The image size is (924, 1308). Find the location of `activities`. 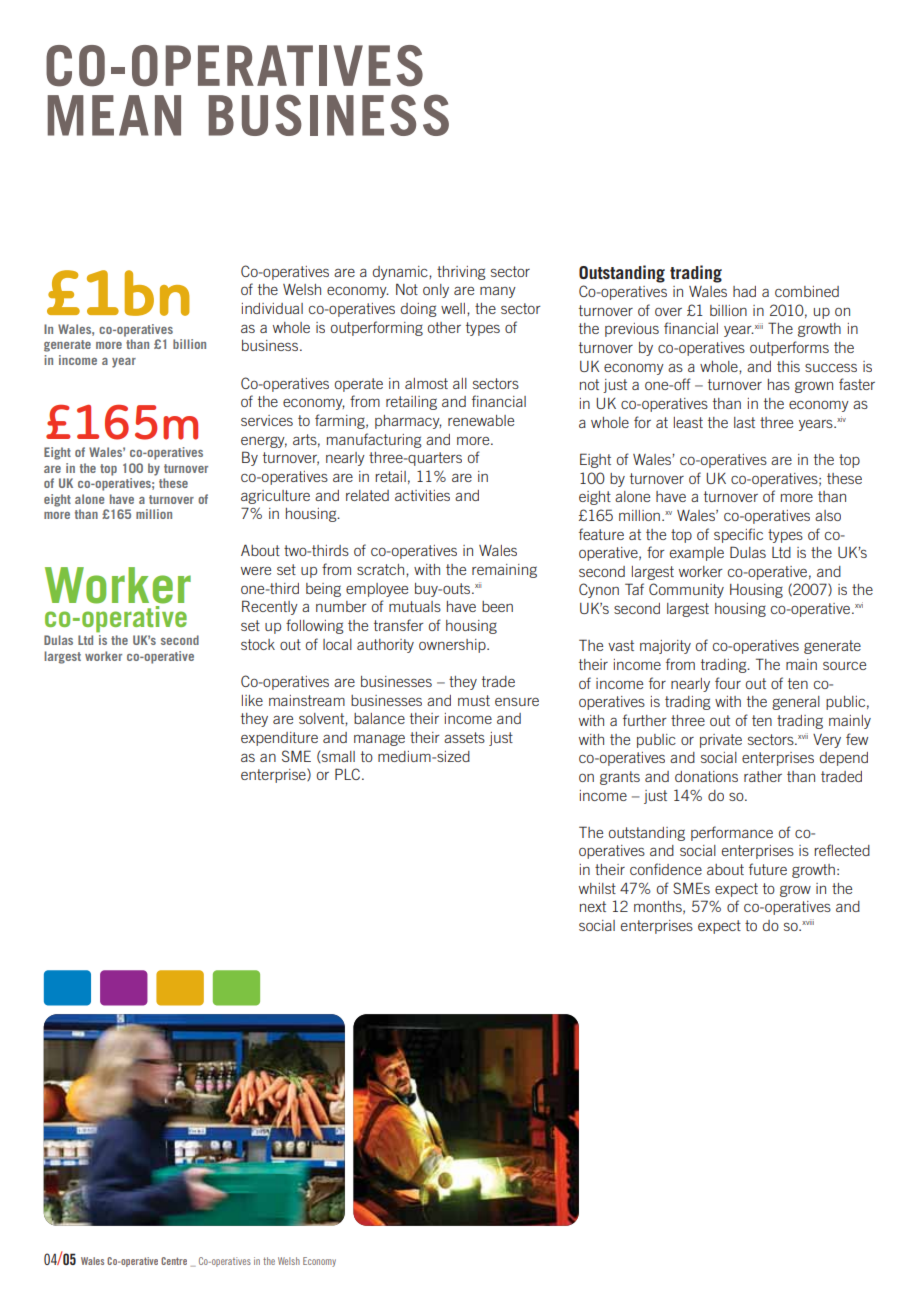

activities is located at coordinates (422, 495).
